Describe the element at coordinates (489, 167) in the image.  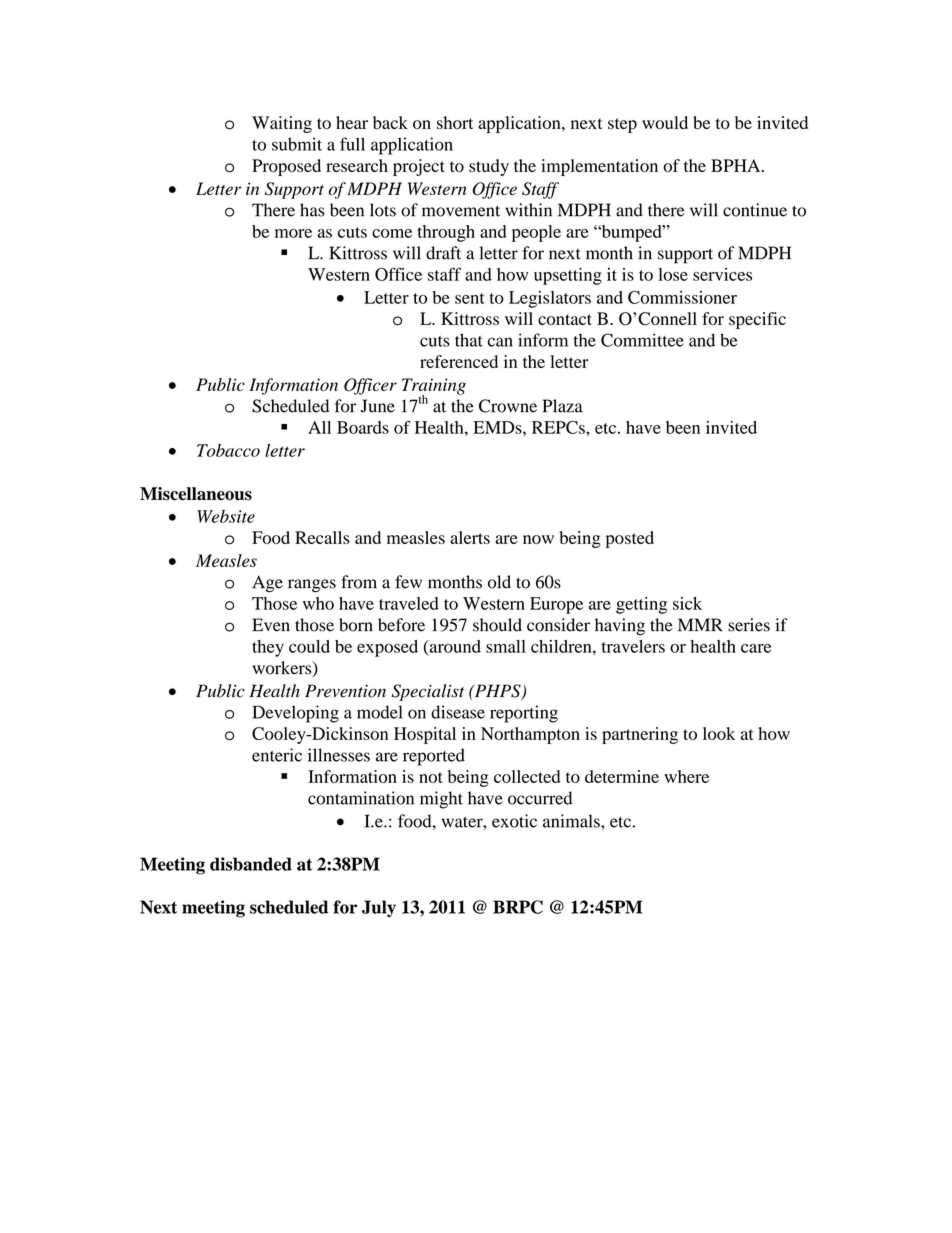
I see `study` at that location.
